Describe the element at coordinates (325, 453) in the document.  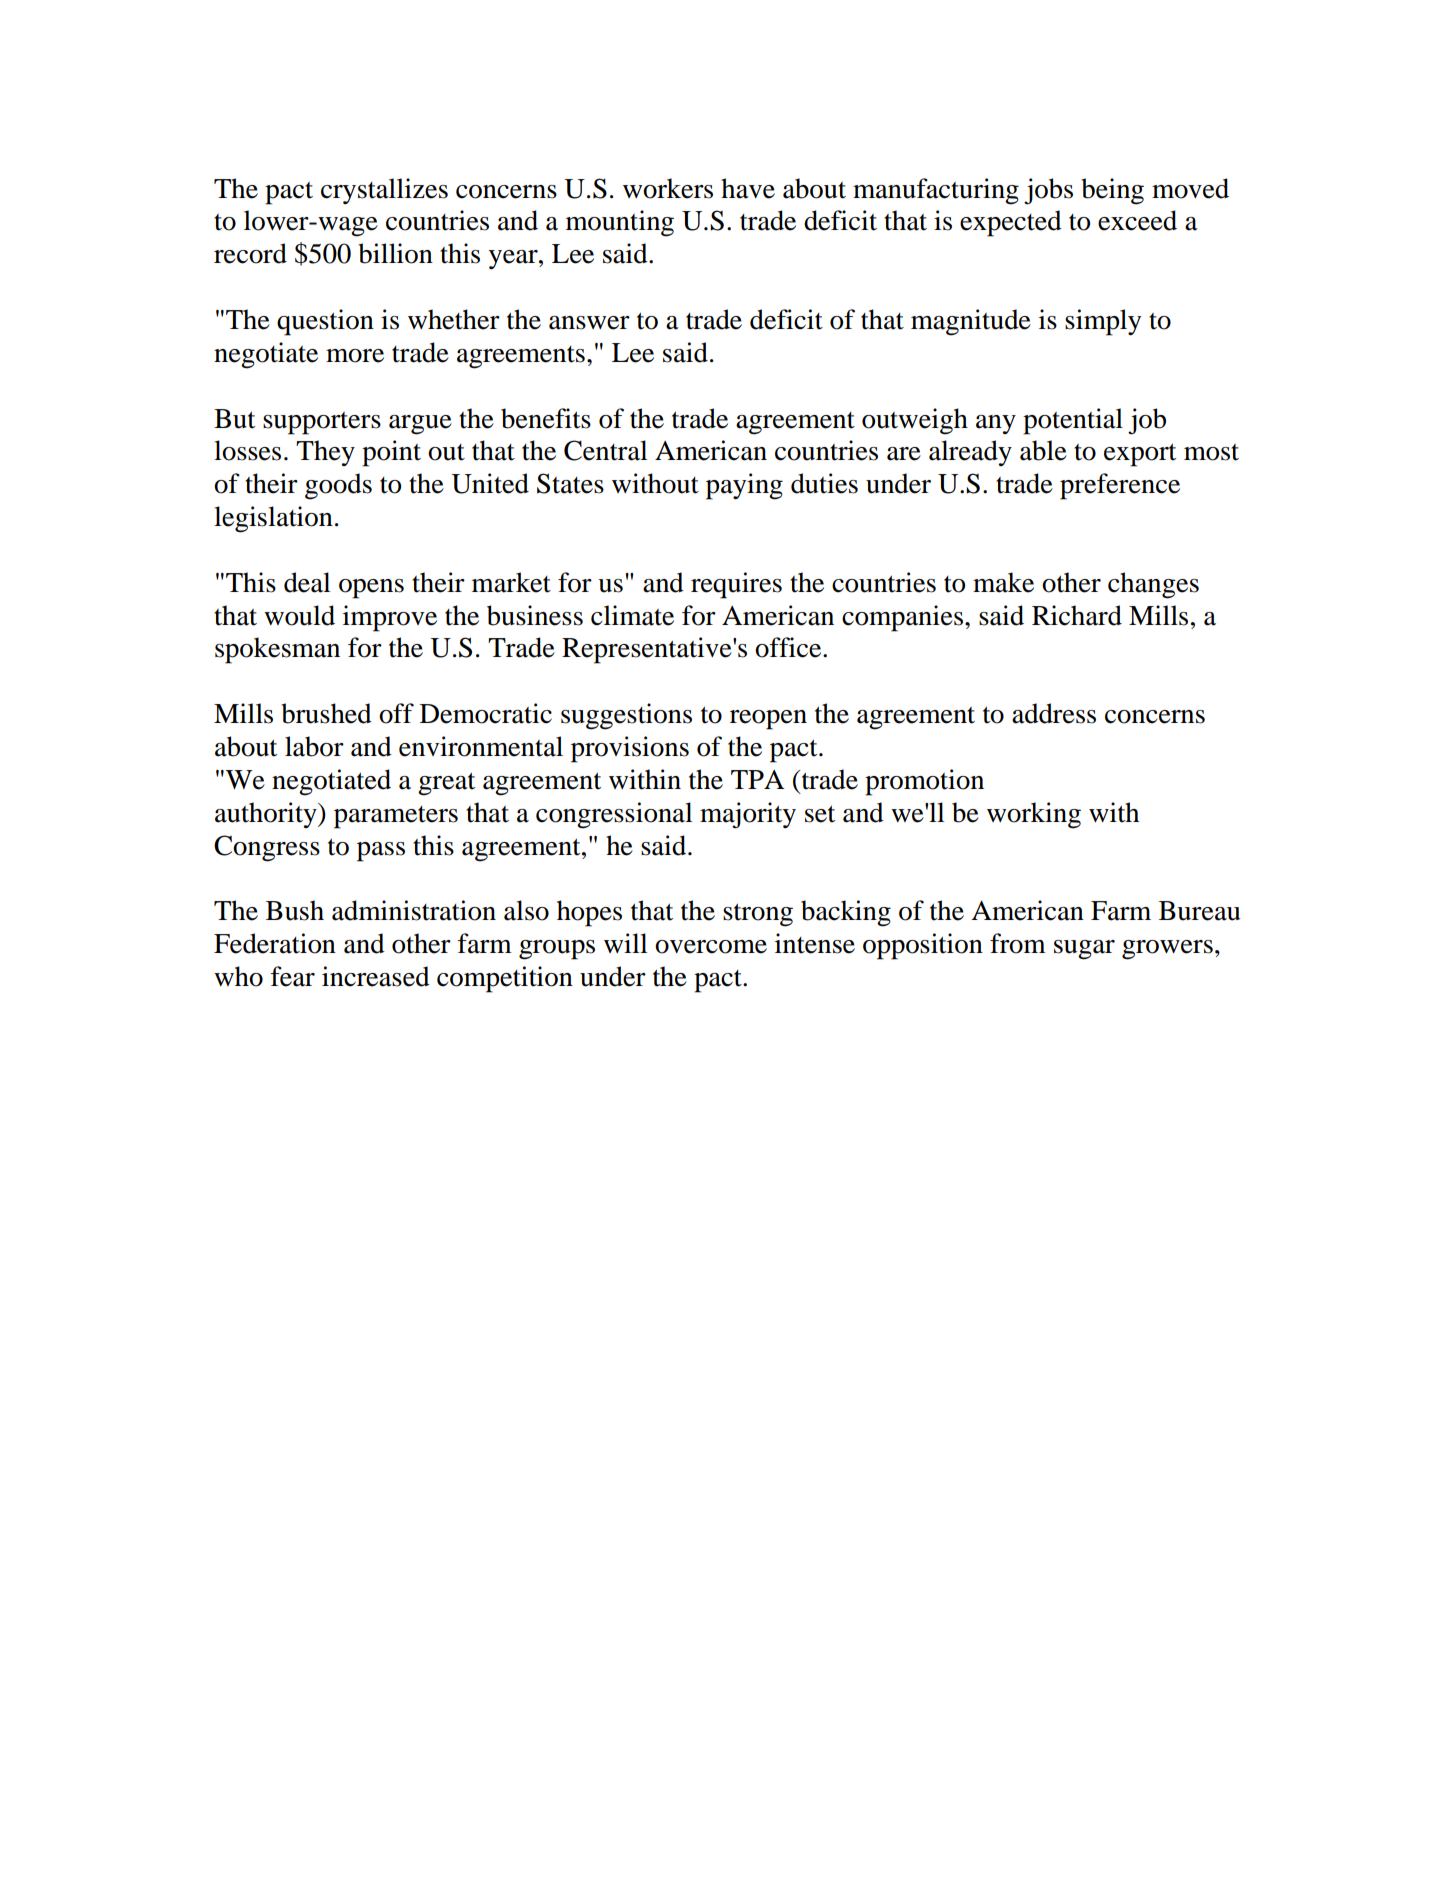
I see `They` at that location.
